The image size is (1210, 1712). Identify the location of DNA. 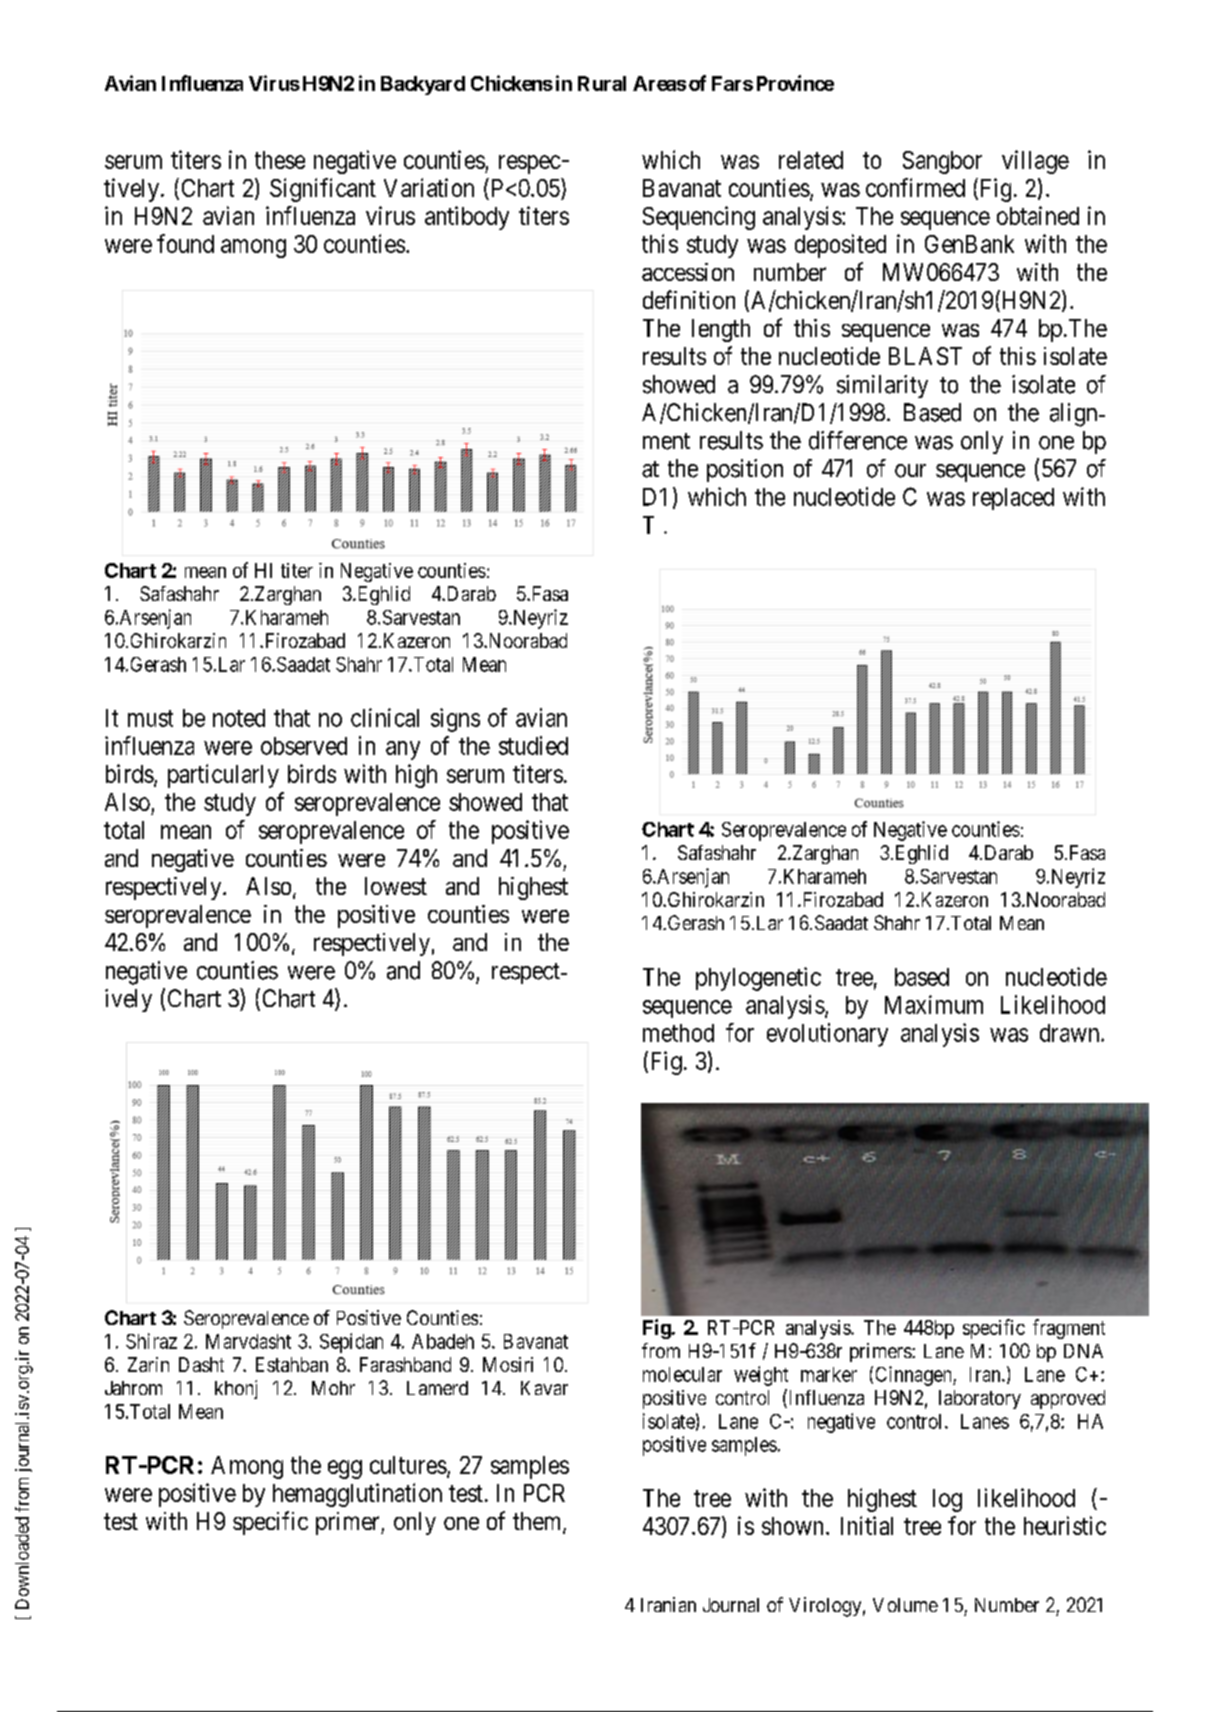
(1083, 1351).
